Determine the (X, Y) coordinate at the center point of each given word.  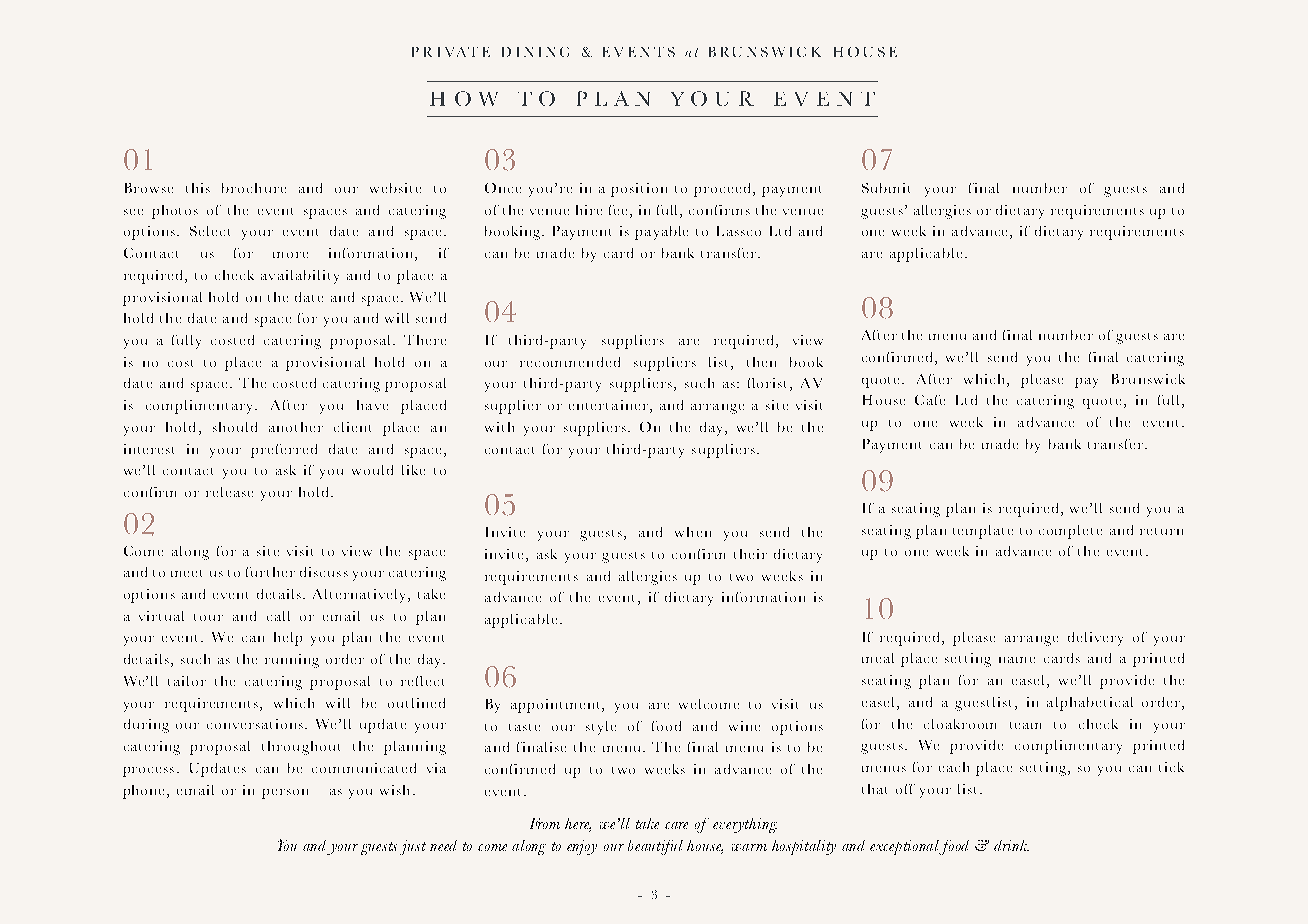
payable (661, 233)
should (235, 427)
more (290, 255)
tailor (187, 681)
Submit (886, 188)
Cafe (930, 400)
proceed (724, 190)
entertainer (608, 405)
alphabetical (1090, 704)
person (285, 794)
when (693, 532)
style (601, 728)
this (198, 188)
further (270, 572)
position (639, 190)
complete (1070, 532)
